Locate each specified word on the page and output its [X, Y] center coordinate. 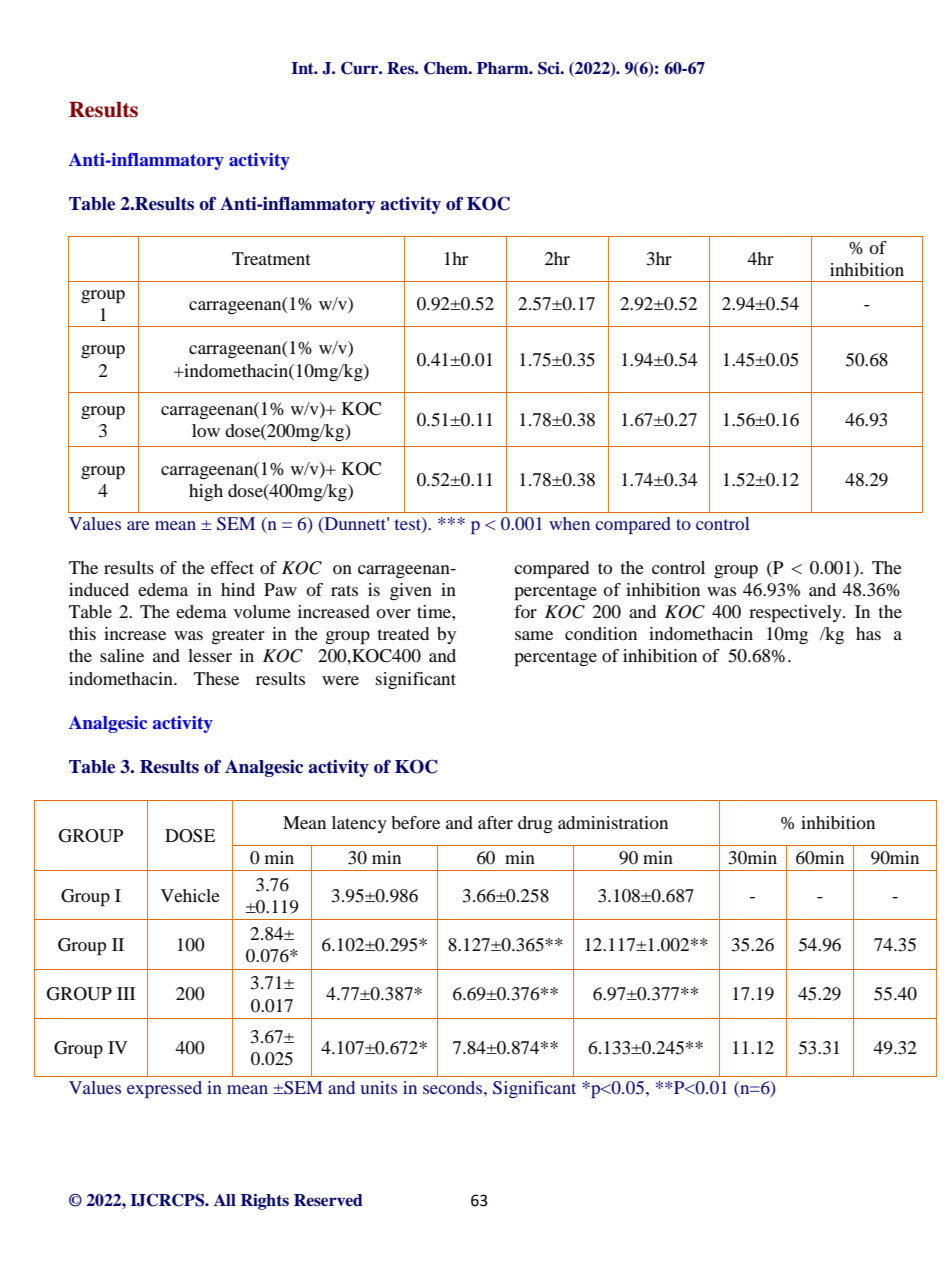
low [206, 430]
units [378, 1087]
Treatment [271, 258]
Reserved [328, 1200]
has [868, 633]
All [225, 1200]
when [569, 523]
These [216, 678]
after [495, 822]
